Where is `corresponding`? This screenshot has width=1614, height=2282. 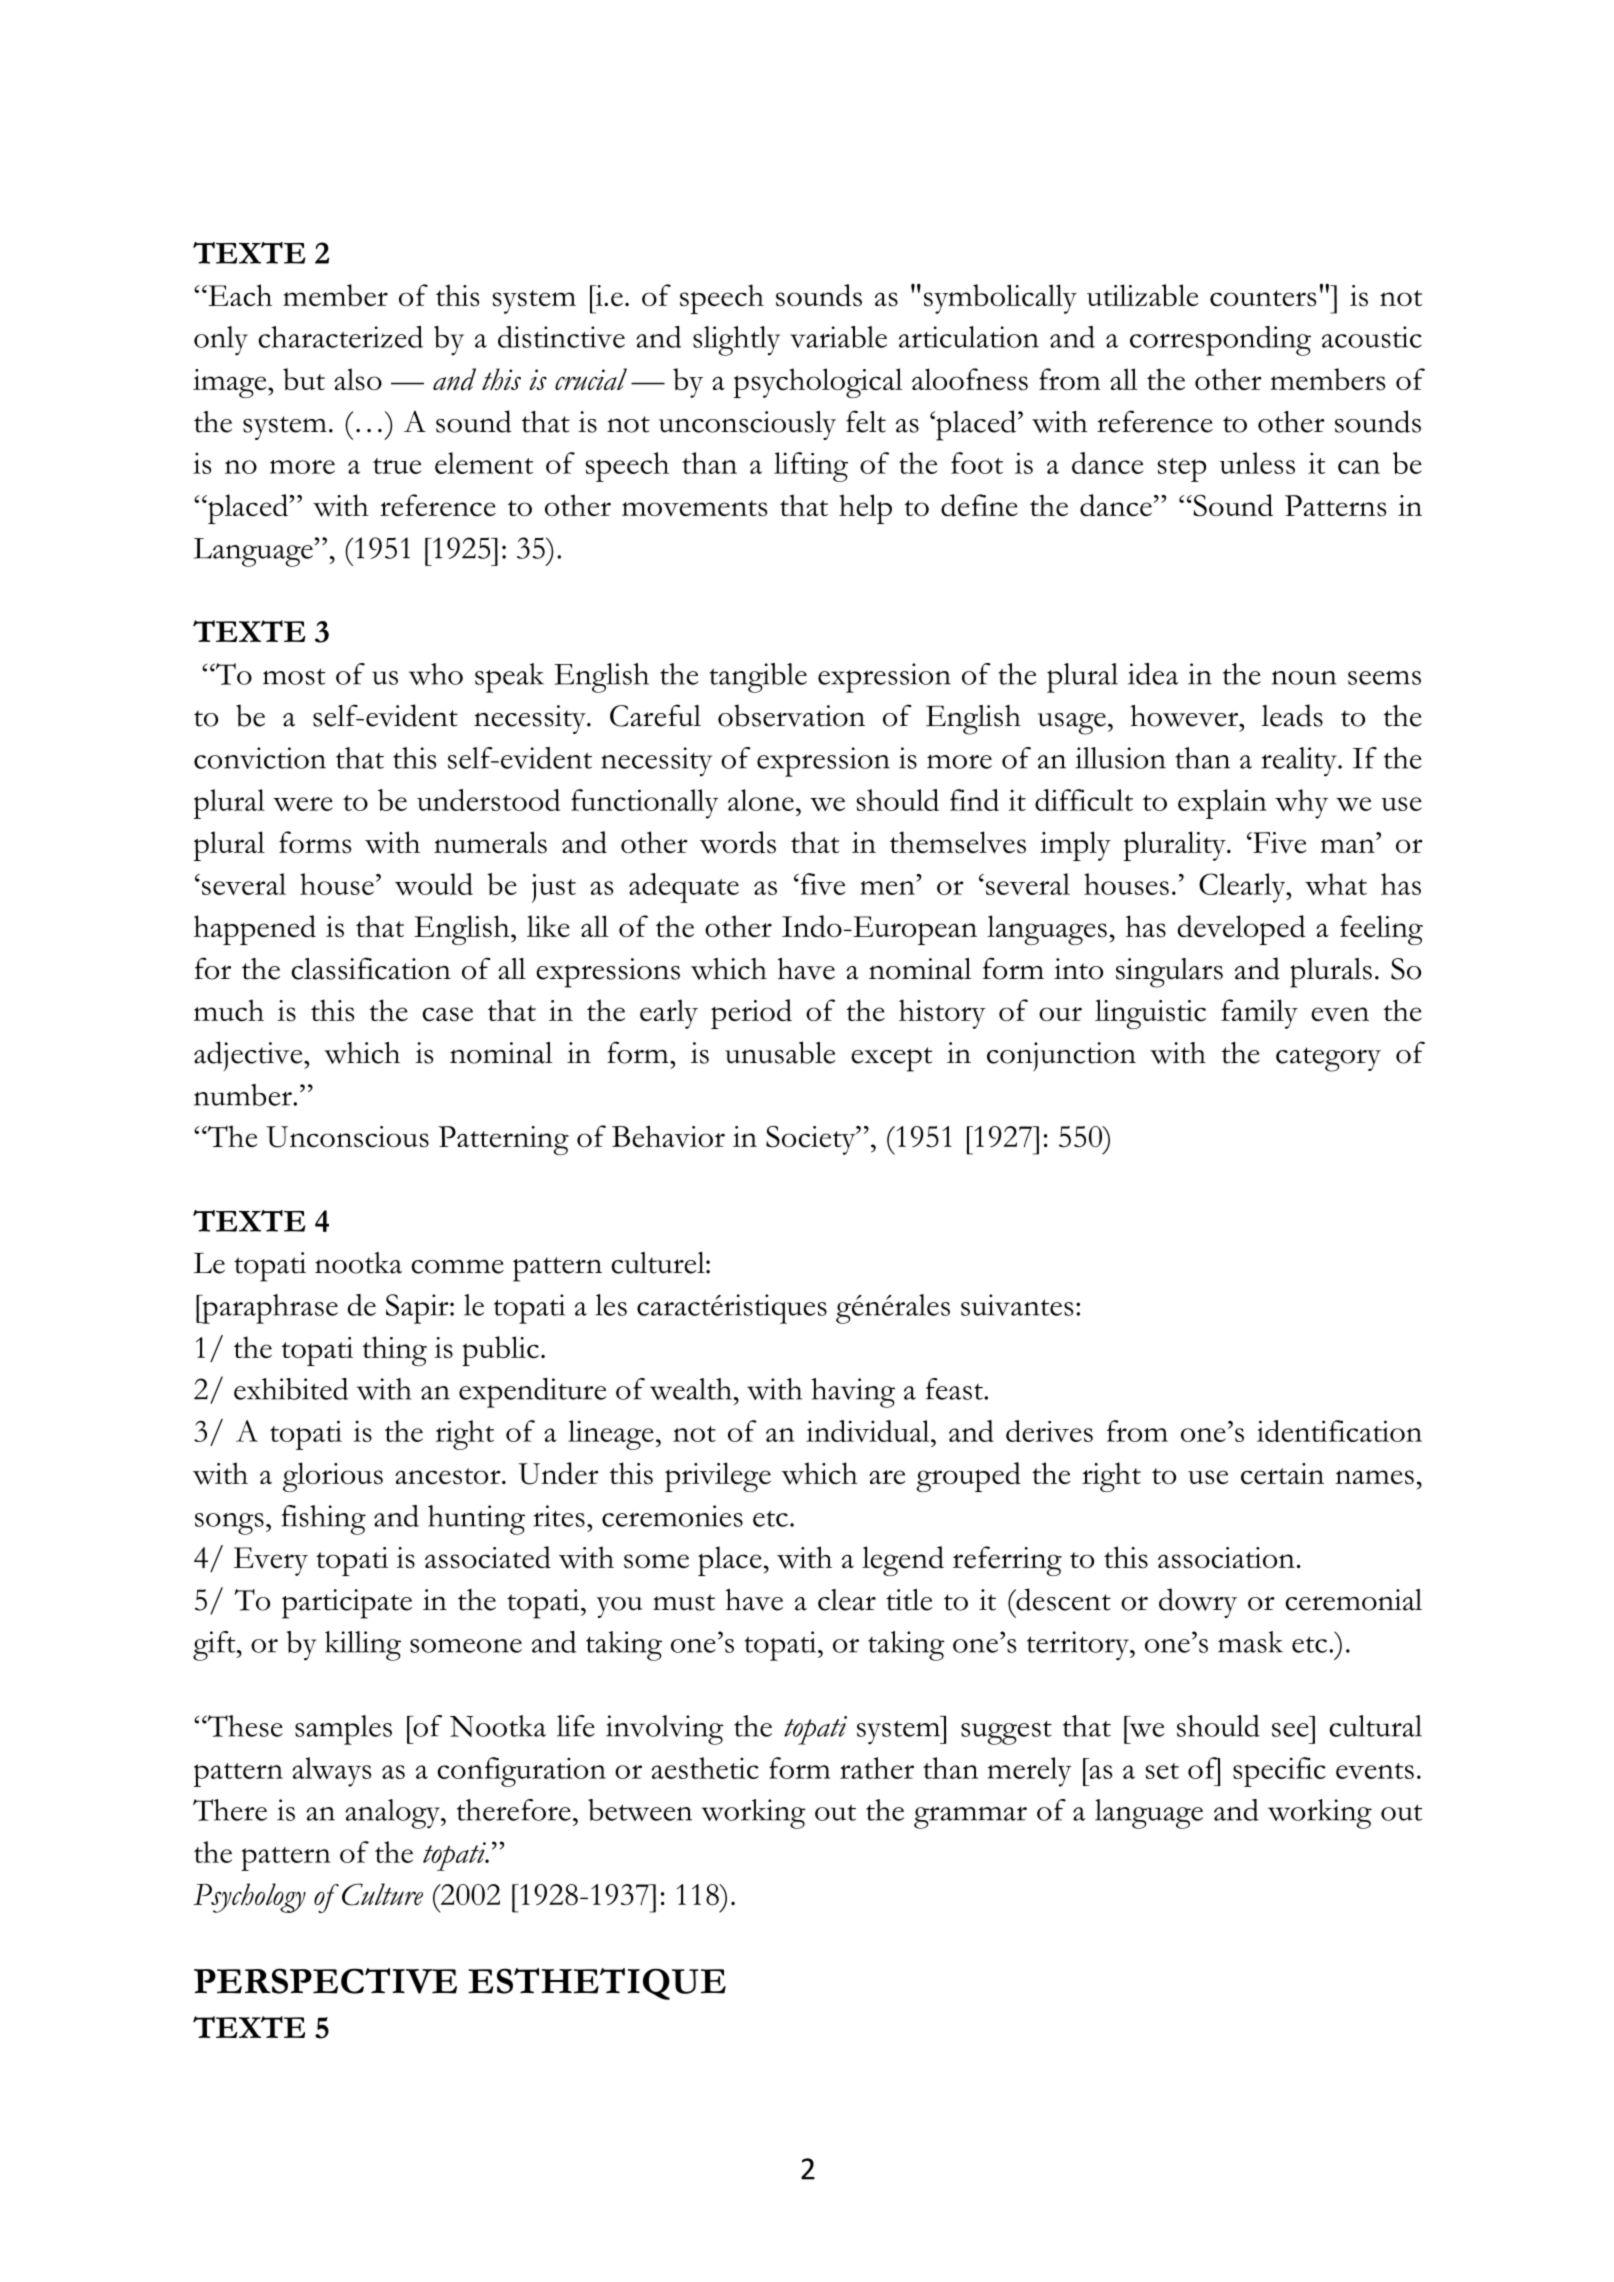 corresponding is located at coordinates (1220, 341).
